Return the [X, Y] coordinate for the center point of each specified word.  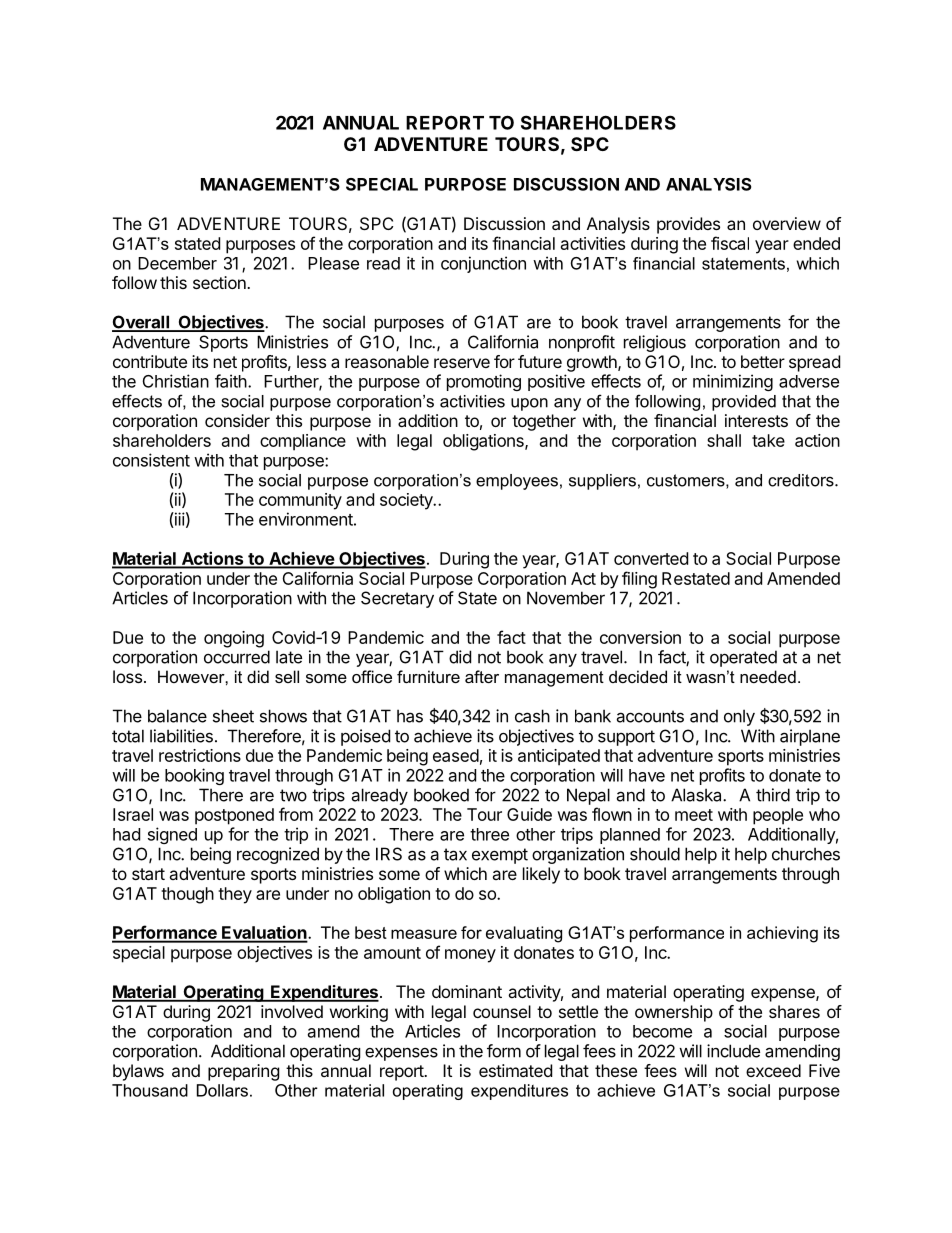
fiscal [730, 243]
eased [456, 755]
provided [744, 403]
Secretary [397, 599]
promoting [484, 382]
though [187, 895]
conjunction [483, 264]
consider [237, 420]
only [739, 717]
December [177, 263]
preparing [244, 1072]
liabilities [181, 736]
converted [651, 558]
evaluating [524, 934]
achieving [782, 934]
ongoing [234, 639]
